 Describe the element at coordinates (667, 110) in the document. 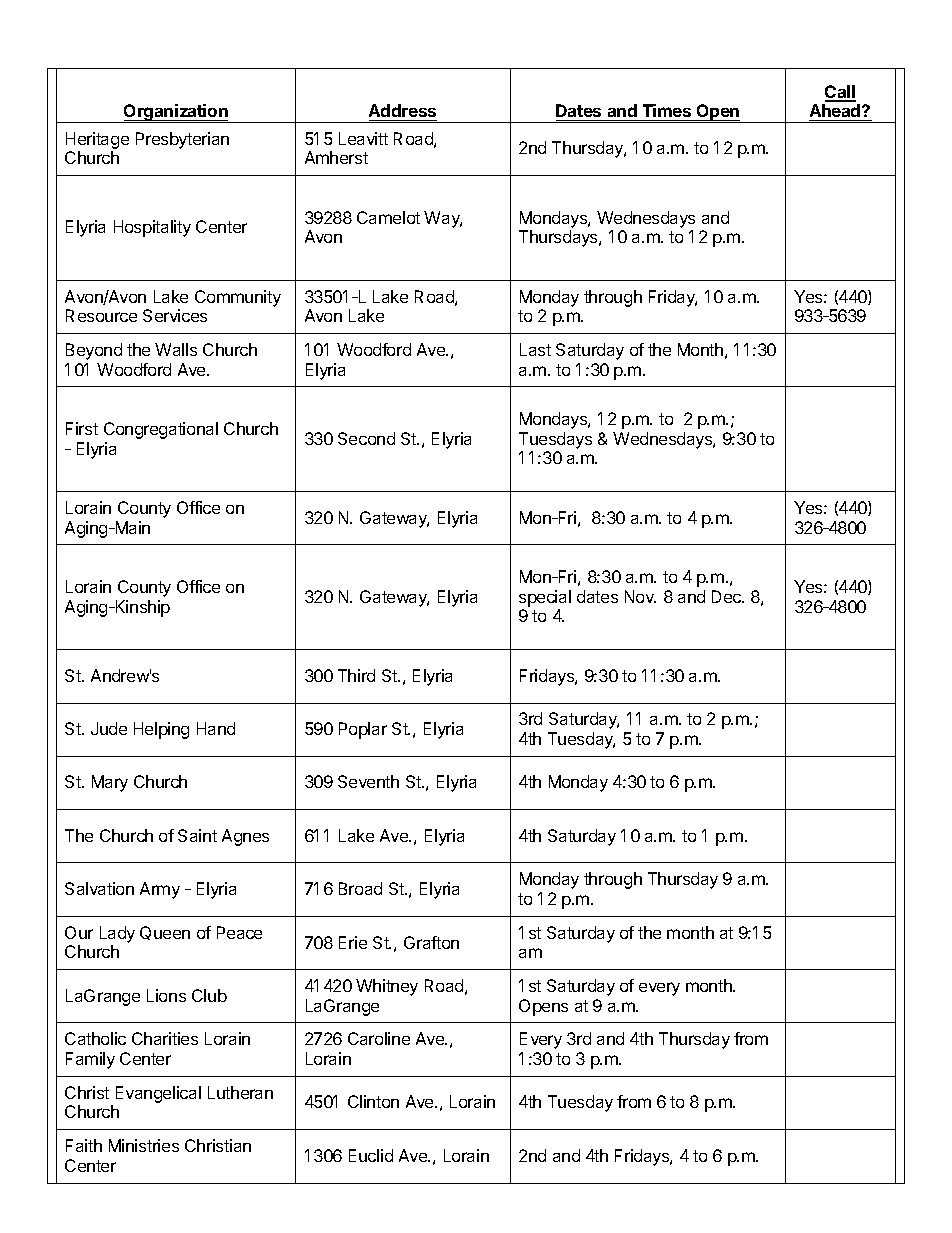

I see `Times` at that location.
